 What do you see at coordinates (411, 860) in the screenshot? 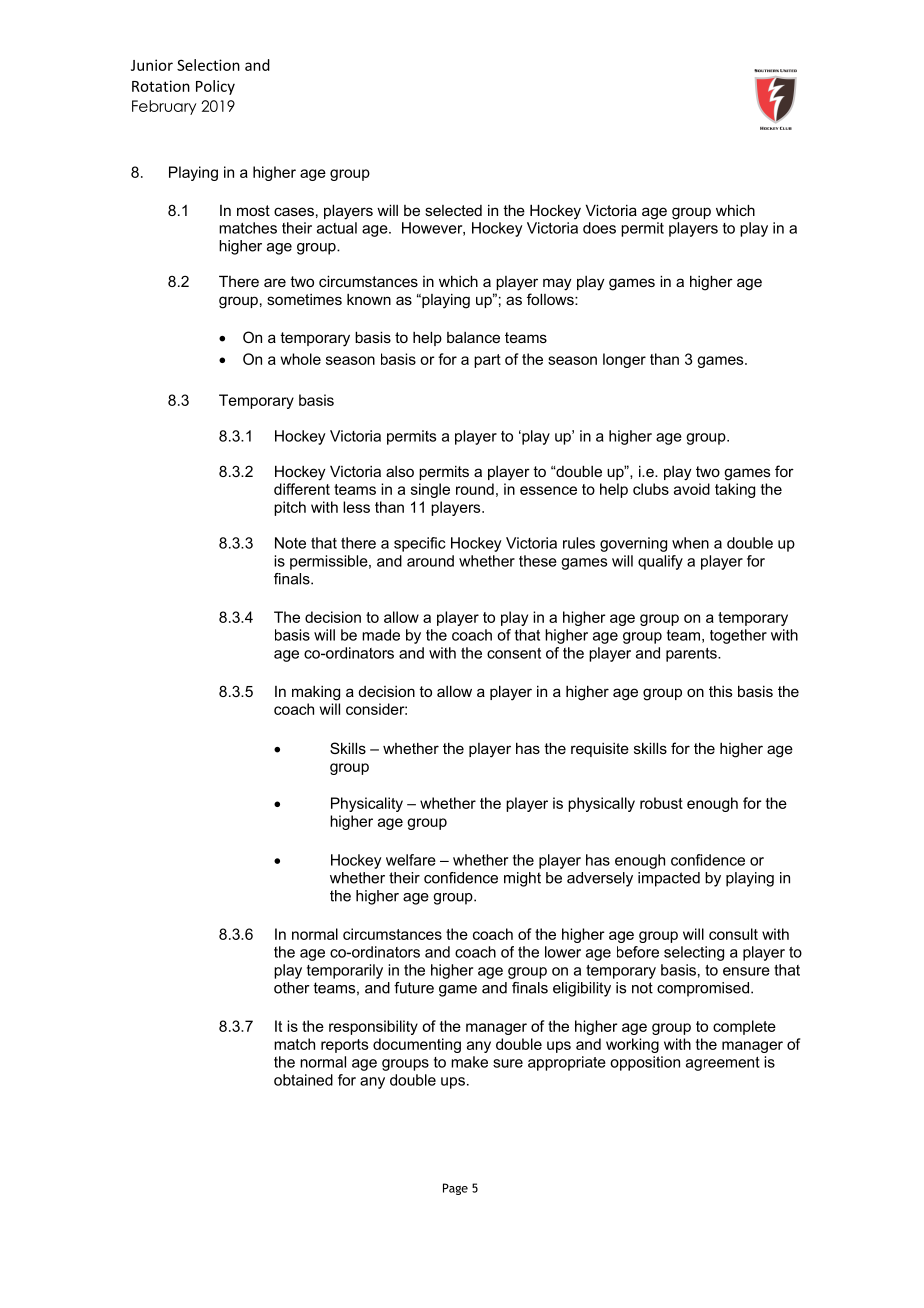
I see `welfare` at bounding box center [411, 860].
